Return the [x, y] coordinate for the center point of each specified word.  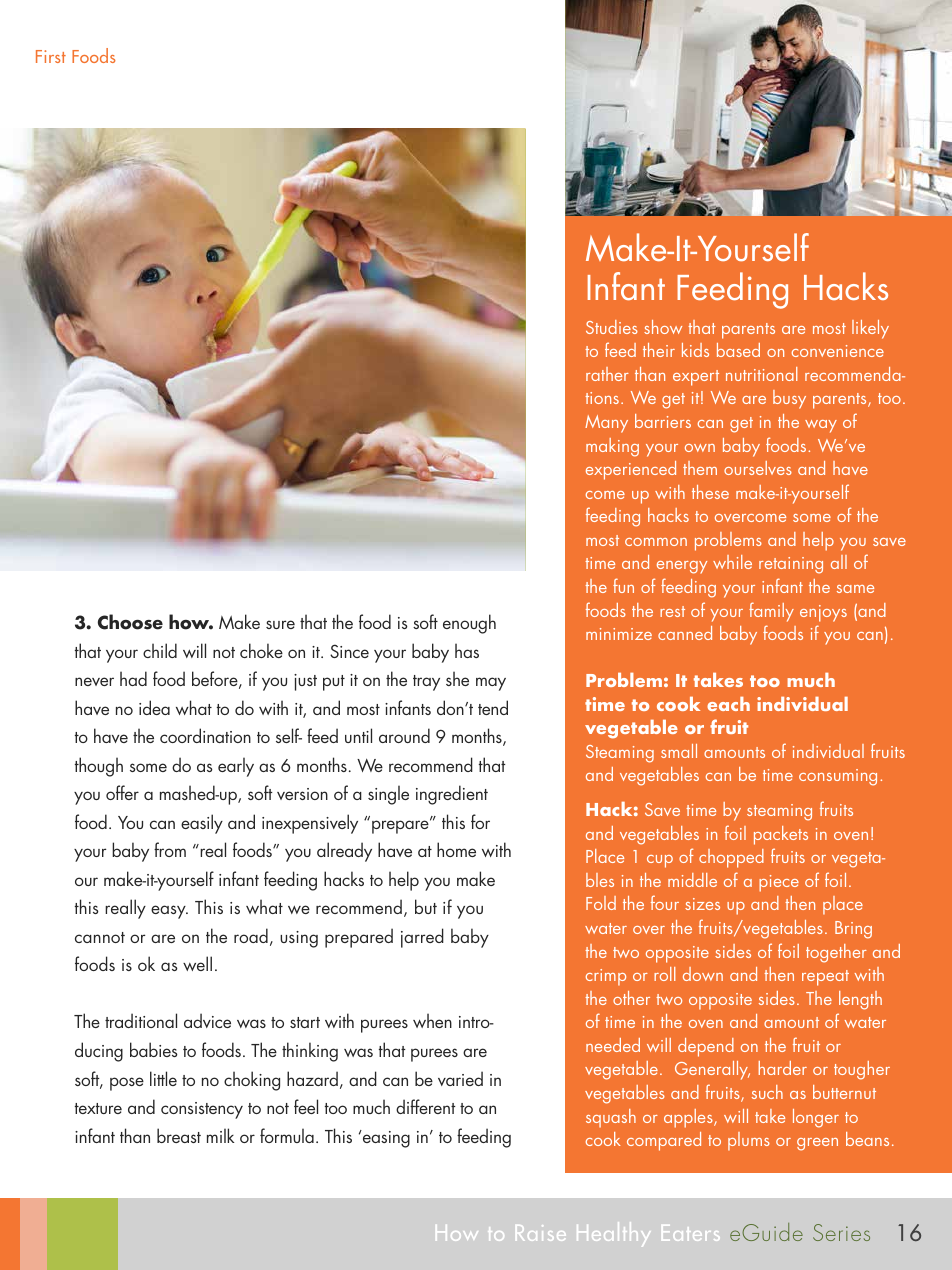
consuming [838, 777]
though [99, 767]
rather [607, 374]
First [51, 56]
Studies [612, 327]
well [197, 963]
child [160, 650]
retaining [791, 565]
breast [179, 1135]
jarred [422, 938]
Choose [130, 622]
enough [469, 624]
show [663, 327]
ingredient [452, 795]
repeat [825, 978]
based [738, 350]
